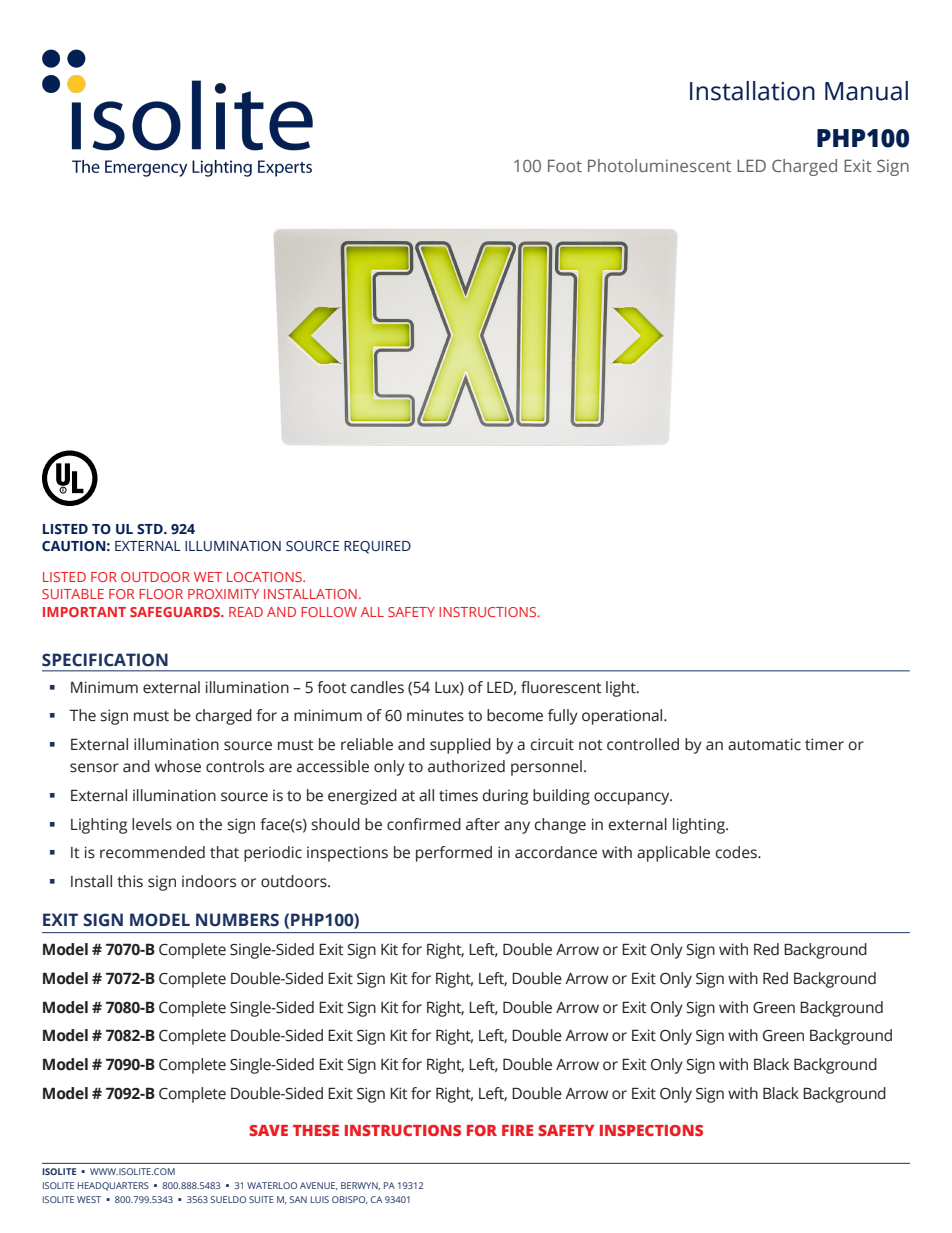 This screenshot has height=1233, width=952. I want to click on codes, so click(737, 852).
